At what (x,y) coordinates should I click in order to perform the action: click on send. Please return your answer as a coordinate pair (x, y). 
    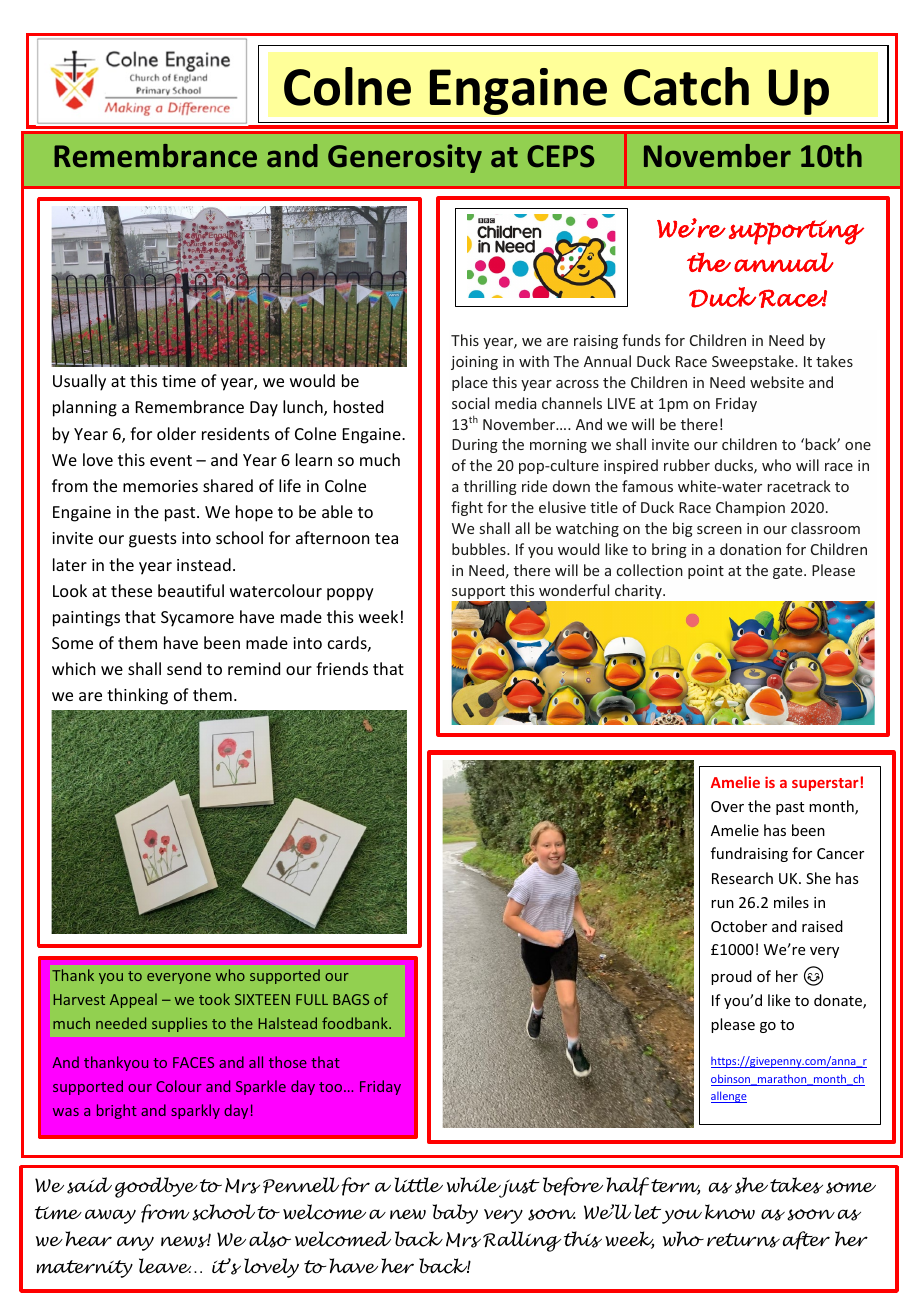
    Looking at the image, I should click on (184, 668).
